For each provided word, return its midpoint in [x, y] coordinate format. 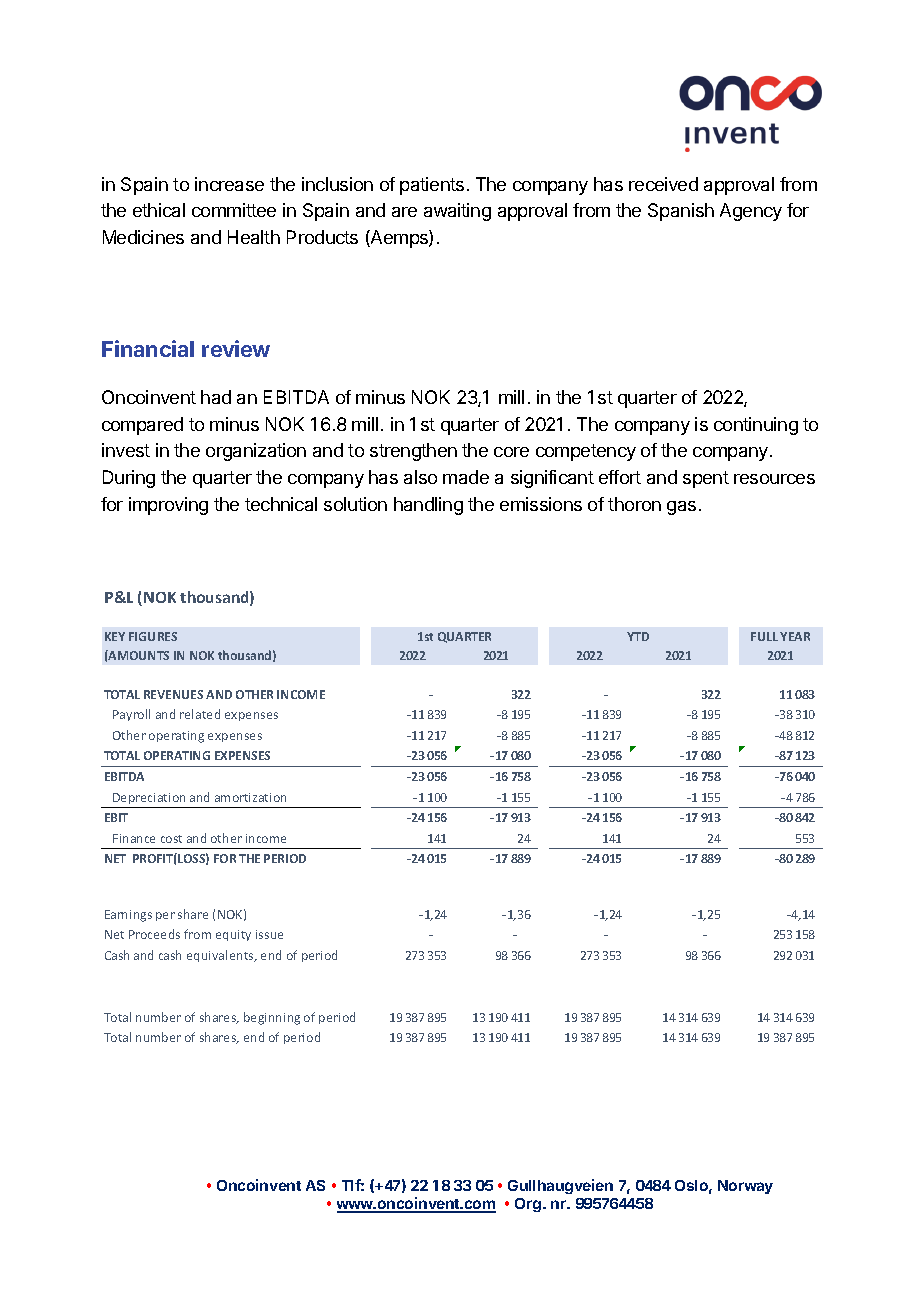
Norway [745, 1187]
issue [269, 934]
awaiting [457, 212]
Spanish [681, 212]
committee [234, 210]
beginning [272, 1018]
